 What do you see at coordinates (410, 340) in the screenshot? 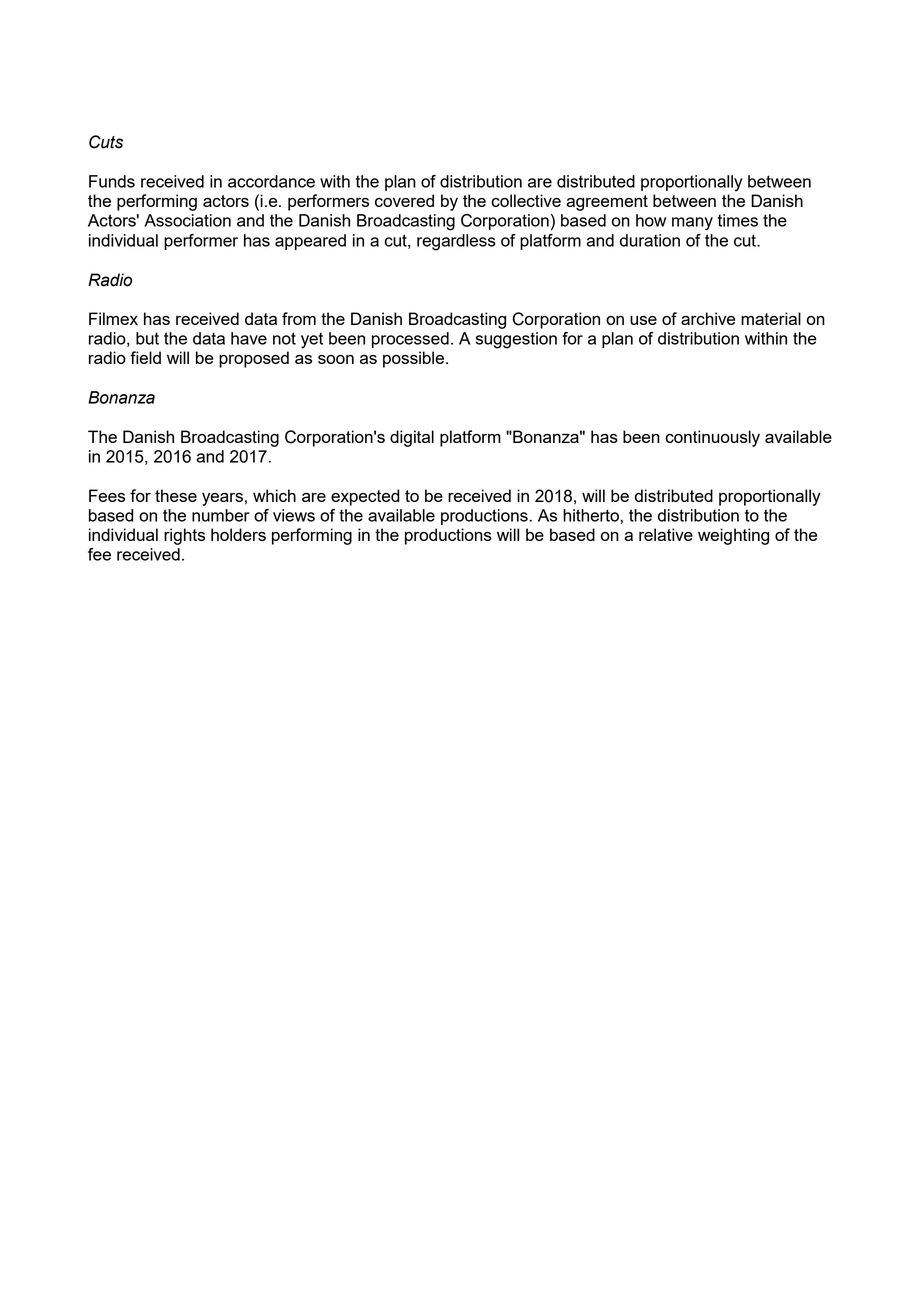
I see `processed` at bounding box center [410, 340].
